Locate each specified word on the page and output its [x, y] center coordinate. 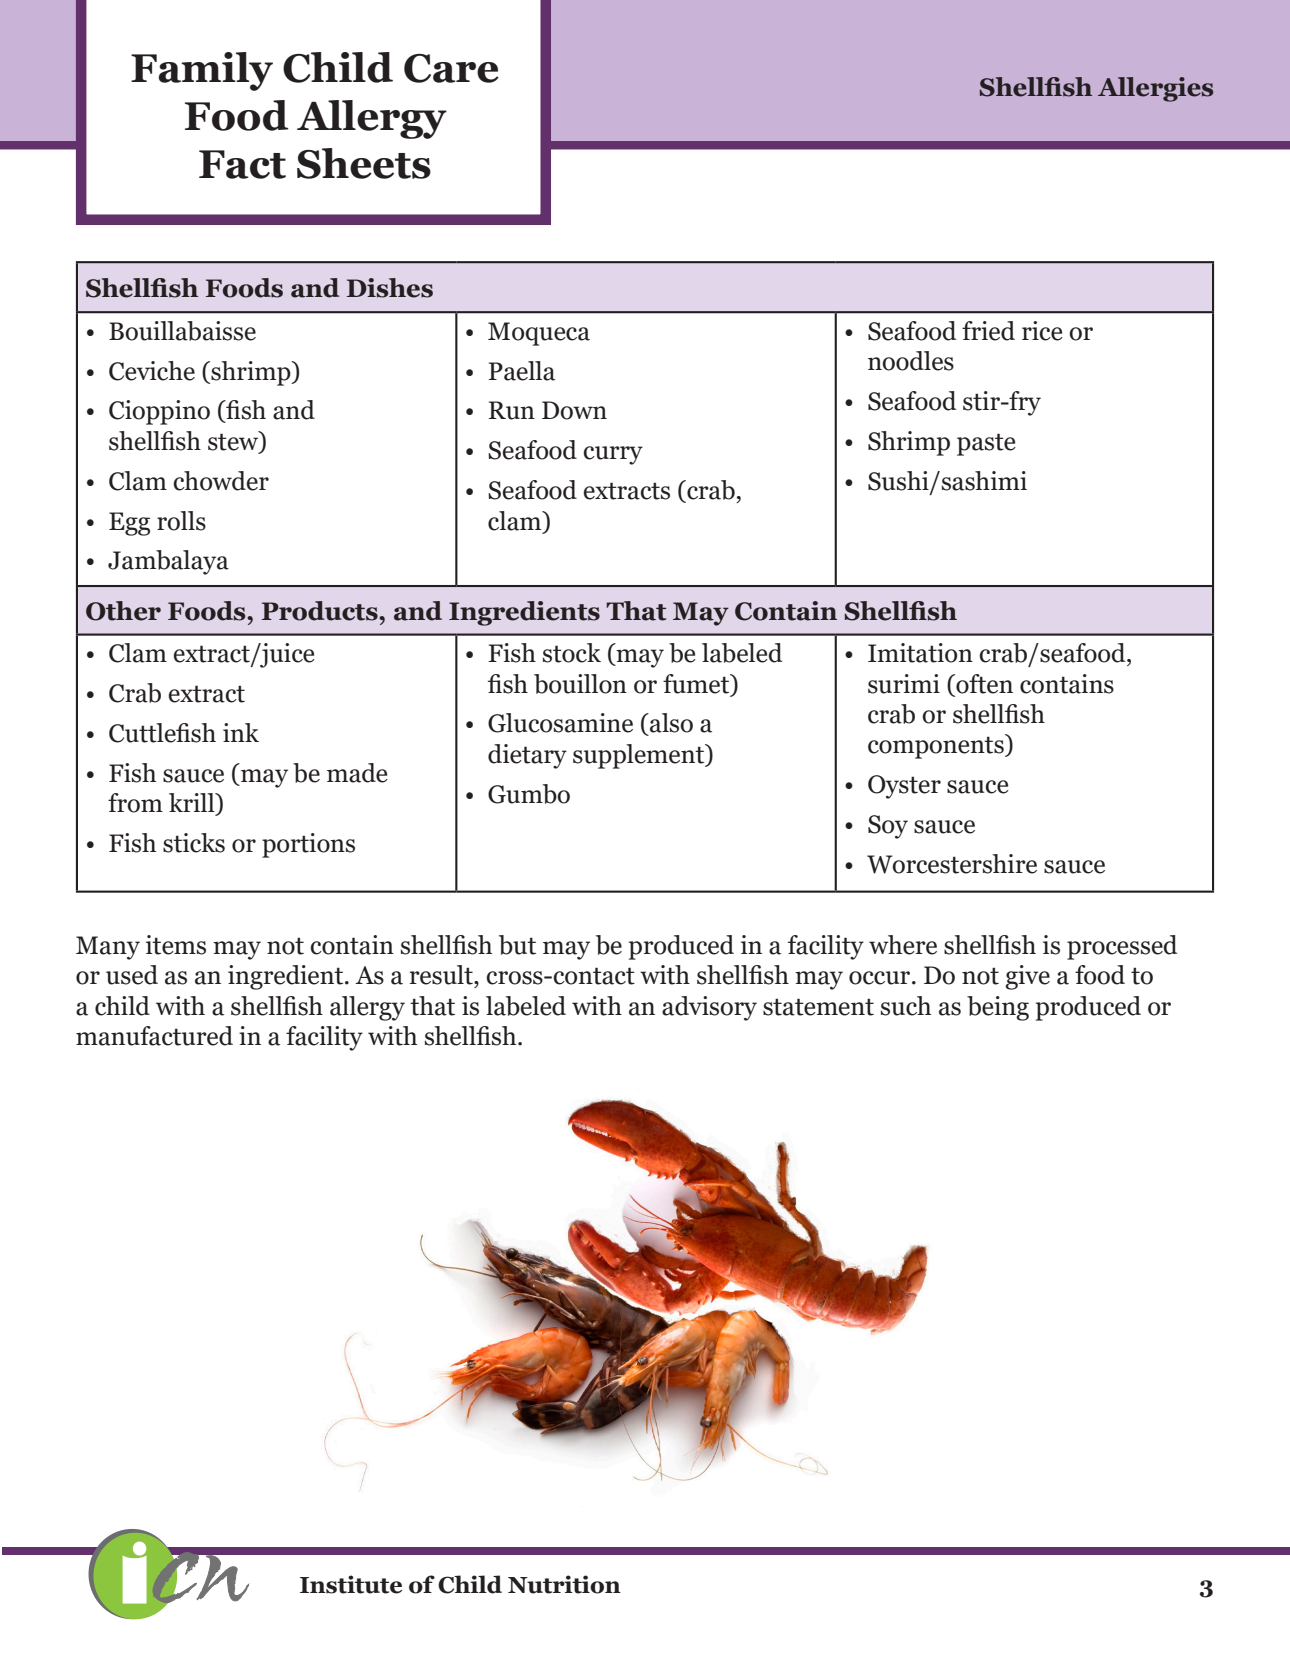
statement [818, 1007]
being [998, 1008]
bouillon [580, 684]
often [983, 684]
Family [202, 71]
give [1027, 977]
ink [241, 732]
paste [986, 444]
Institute [351, 1584]
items [176, 945]
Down [574, 410]
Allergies [1155, 89]
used [132, 975]
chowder [221, 481]
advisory [709, 1008]
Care [451, 68]
